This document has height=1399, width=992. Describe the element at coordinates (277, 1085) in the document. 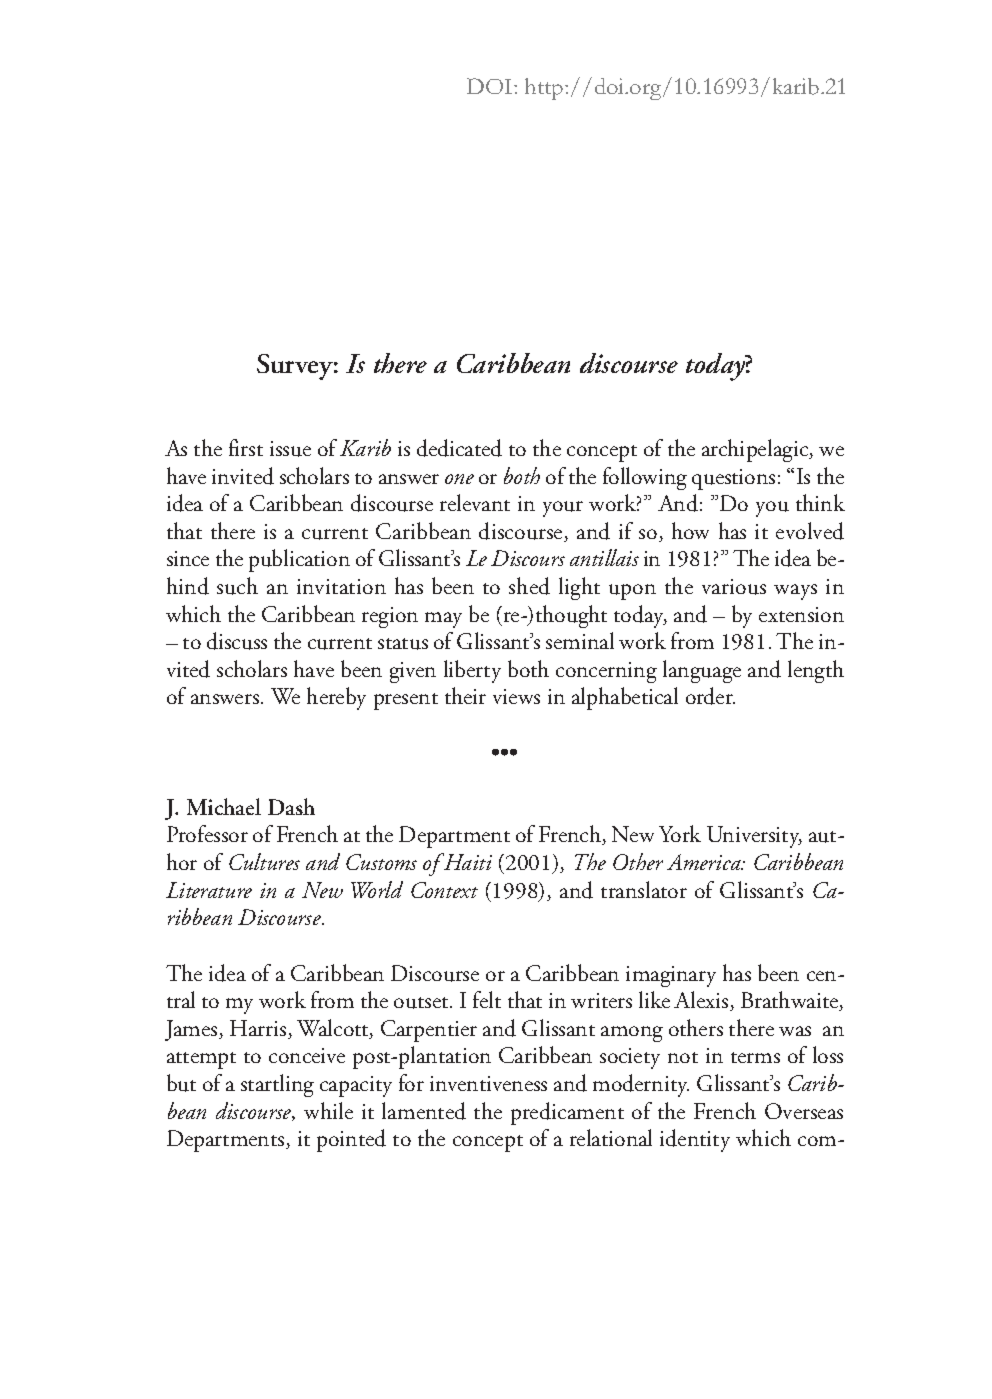

I see `startling` at that location.
